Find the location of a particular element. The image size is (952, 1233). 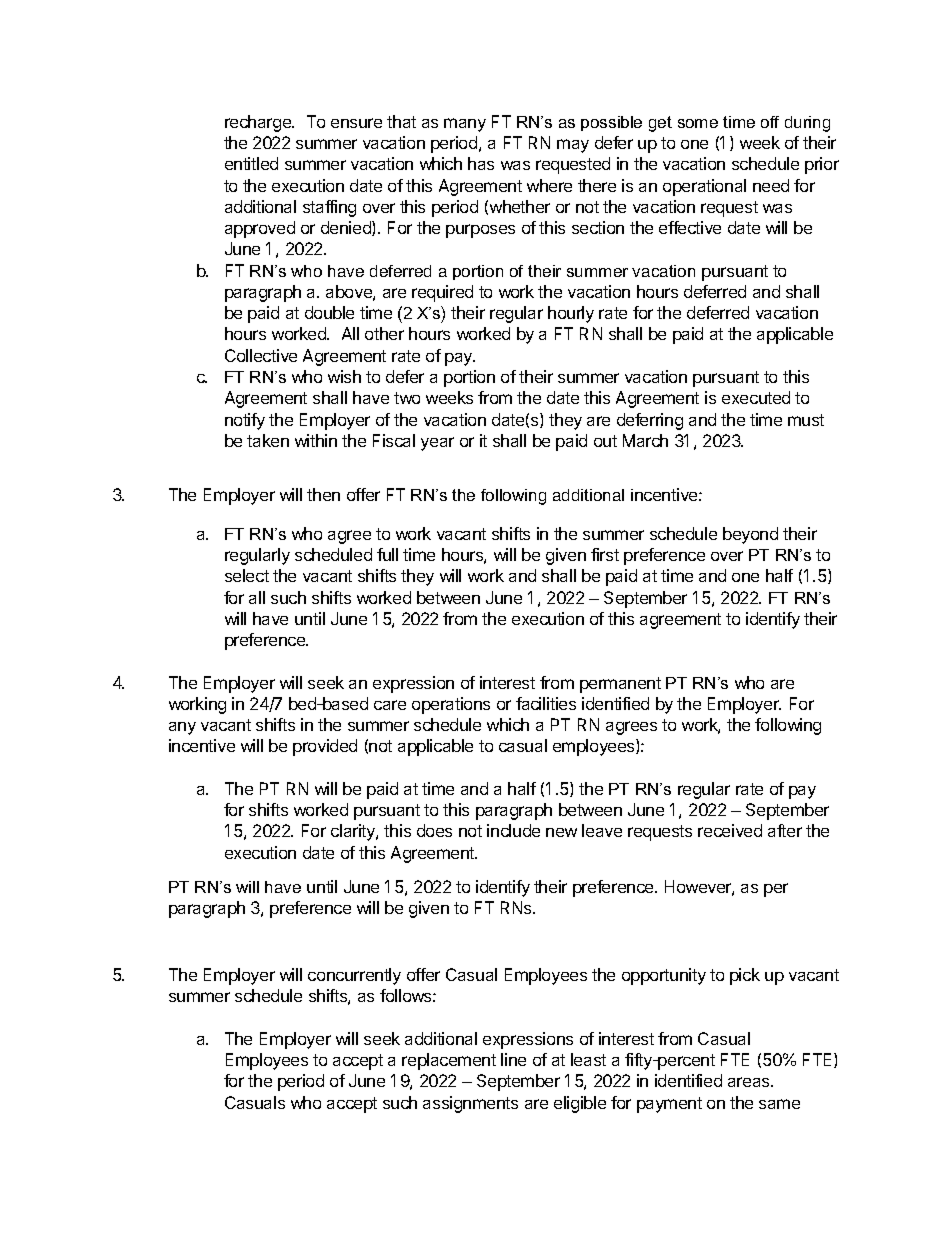

line is located at coordinates (513, 1059).
